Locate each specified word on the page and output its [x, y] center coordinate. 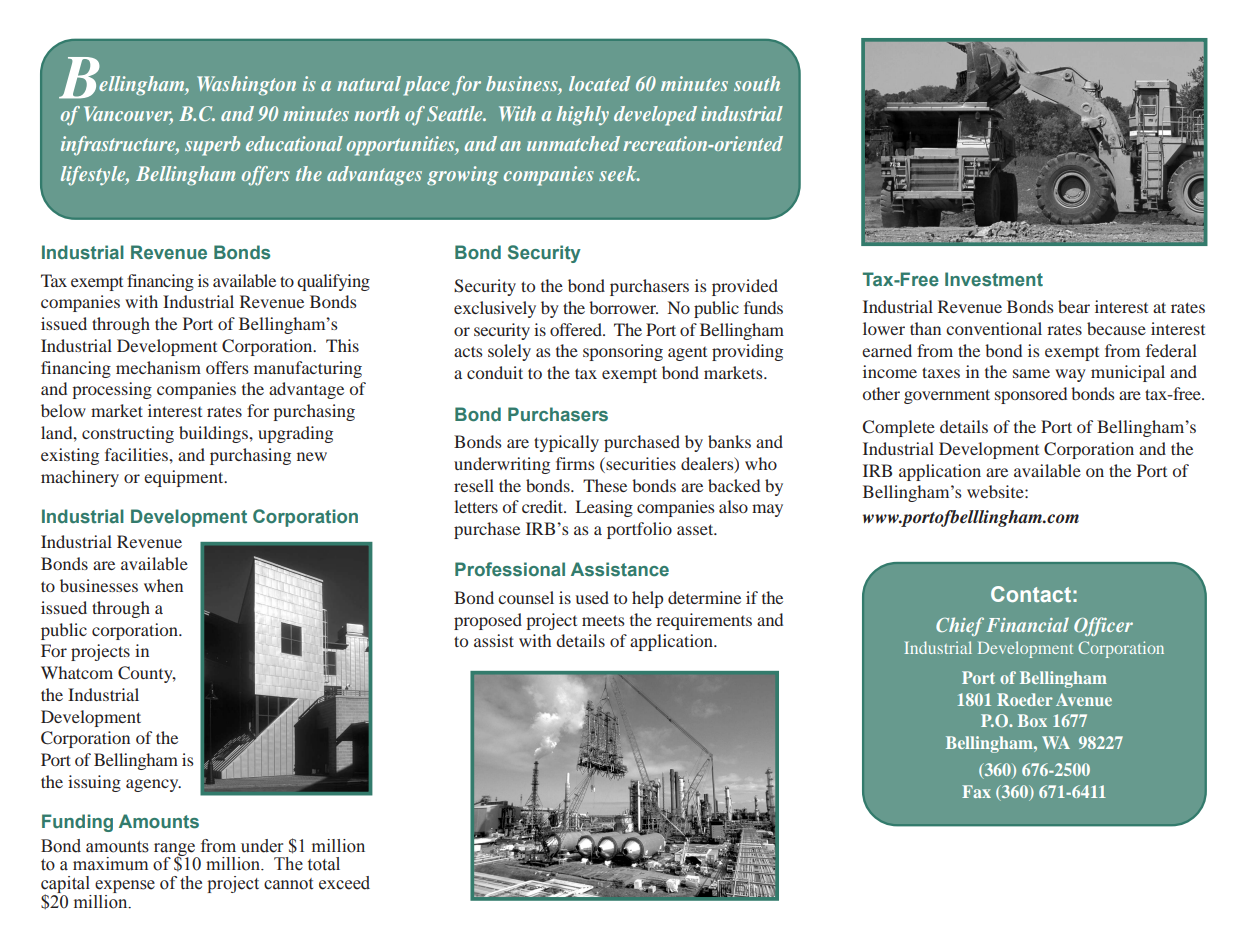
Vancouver [128, 115]
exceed [344, 883]
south [757, 83]
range [175, 850]
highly [582, 116]
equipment [185, 478]
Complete [899, 428]
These [605, 485]
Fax [976, 791]
